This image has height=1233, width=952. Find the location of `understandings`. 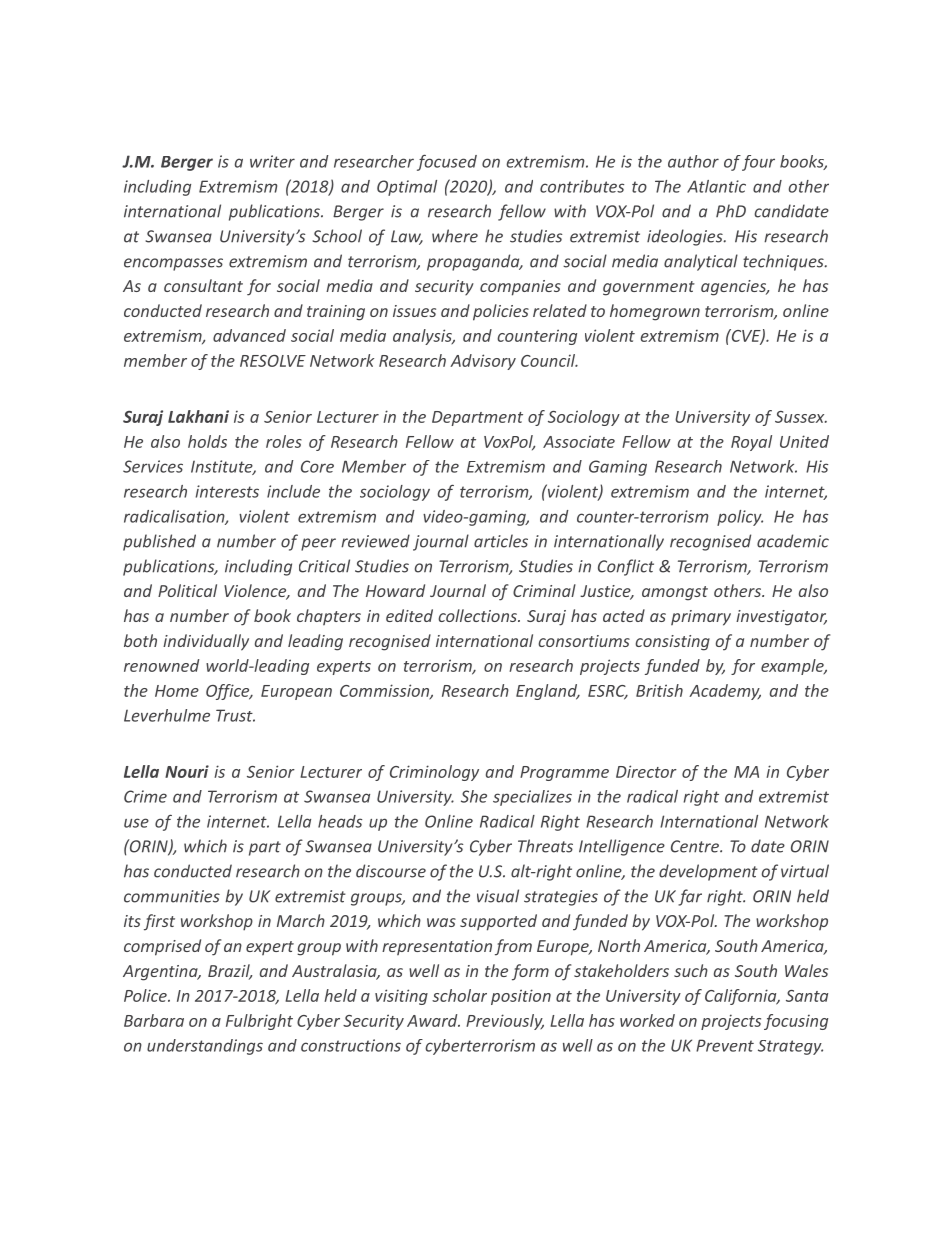

understandings is located at coordinates (205, 1047).
